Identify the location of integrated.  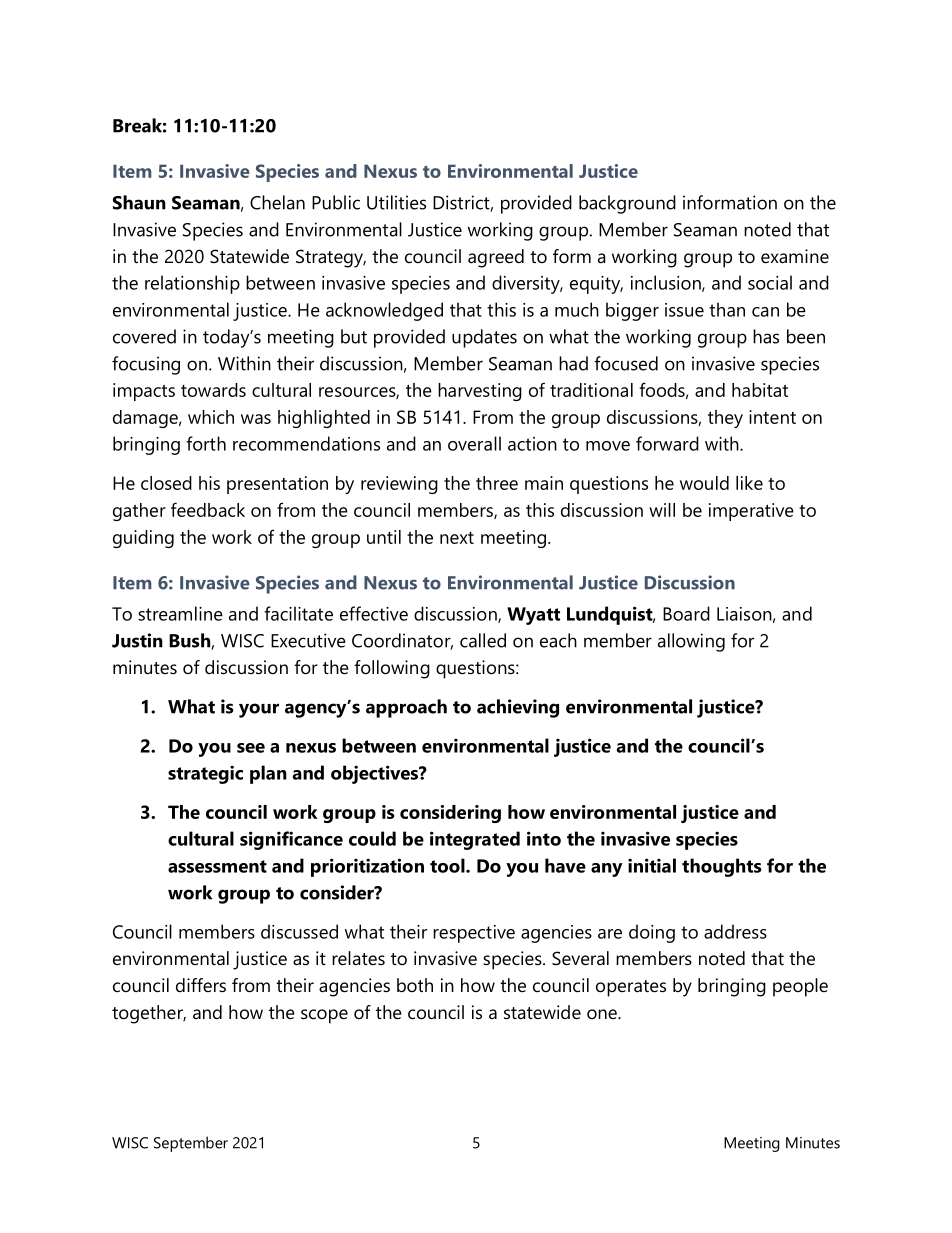
(475, 840).
